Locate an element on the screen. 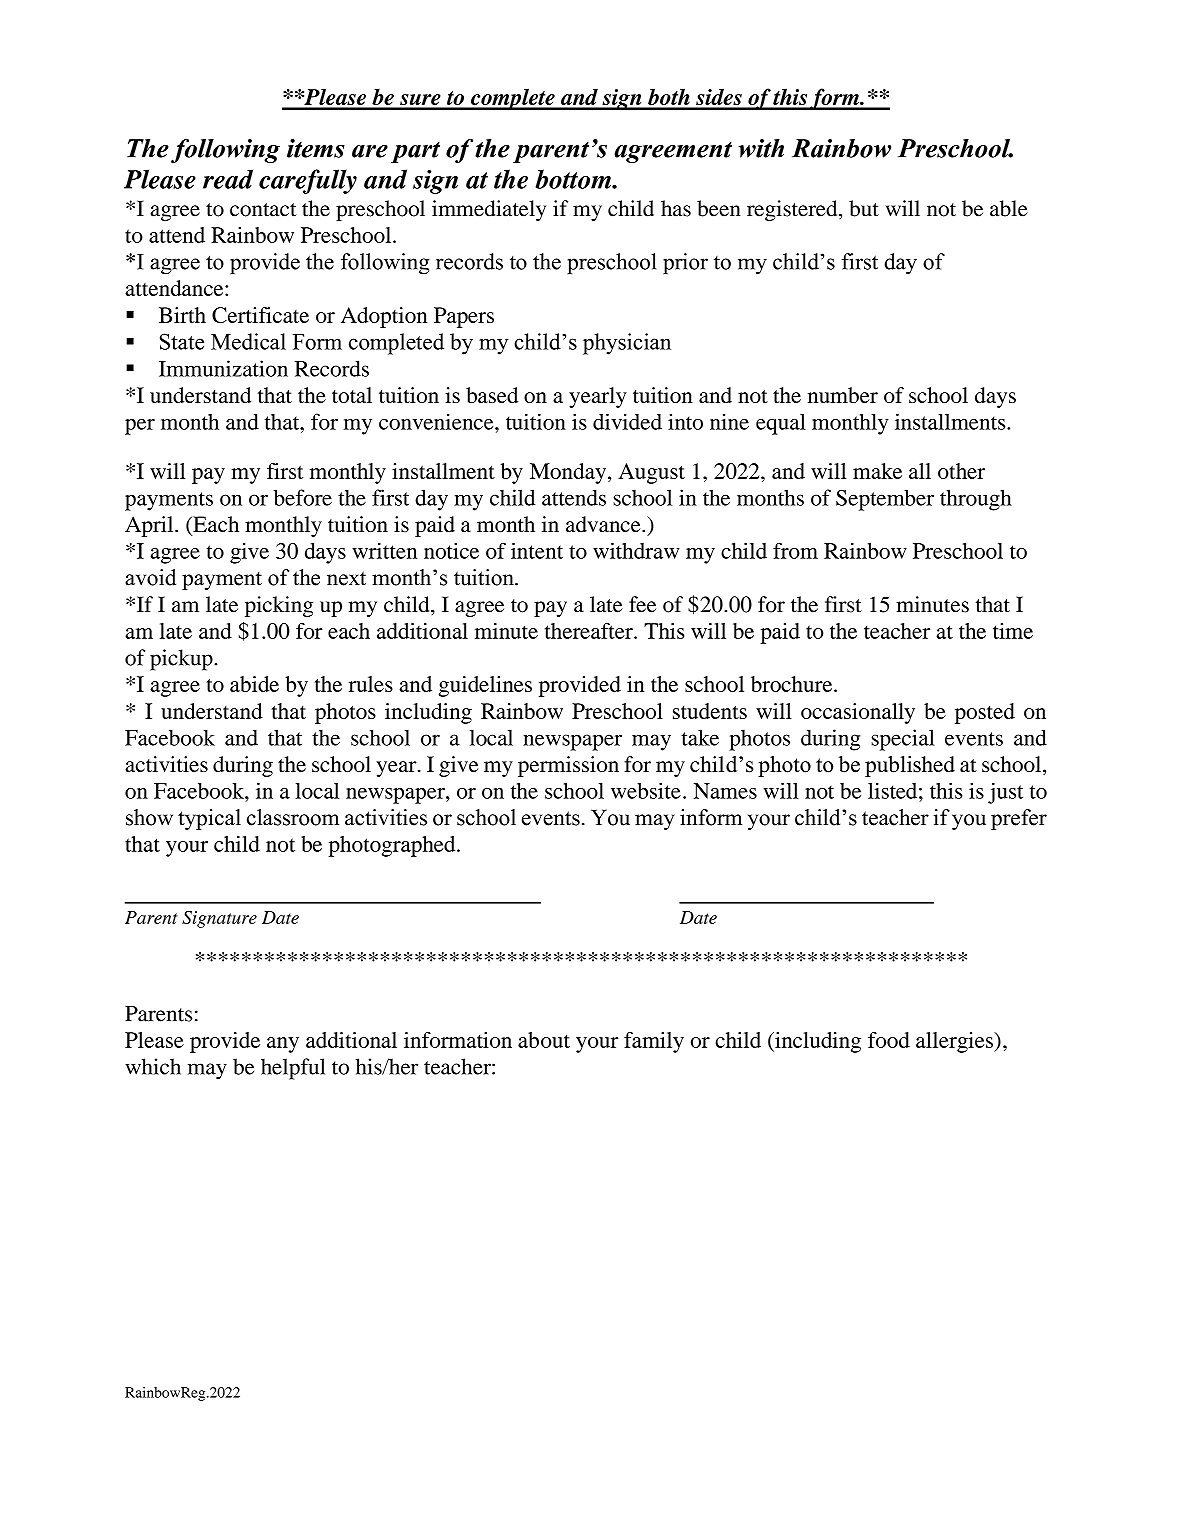 Image resolution: width=1179 pixels, height=1525 pixels. about is located at coordinates (544, 1040).
